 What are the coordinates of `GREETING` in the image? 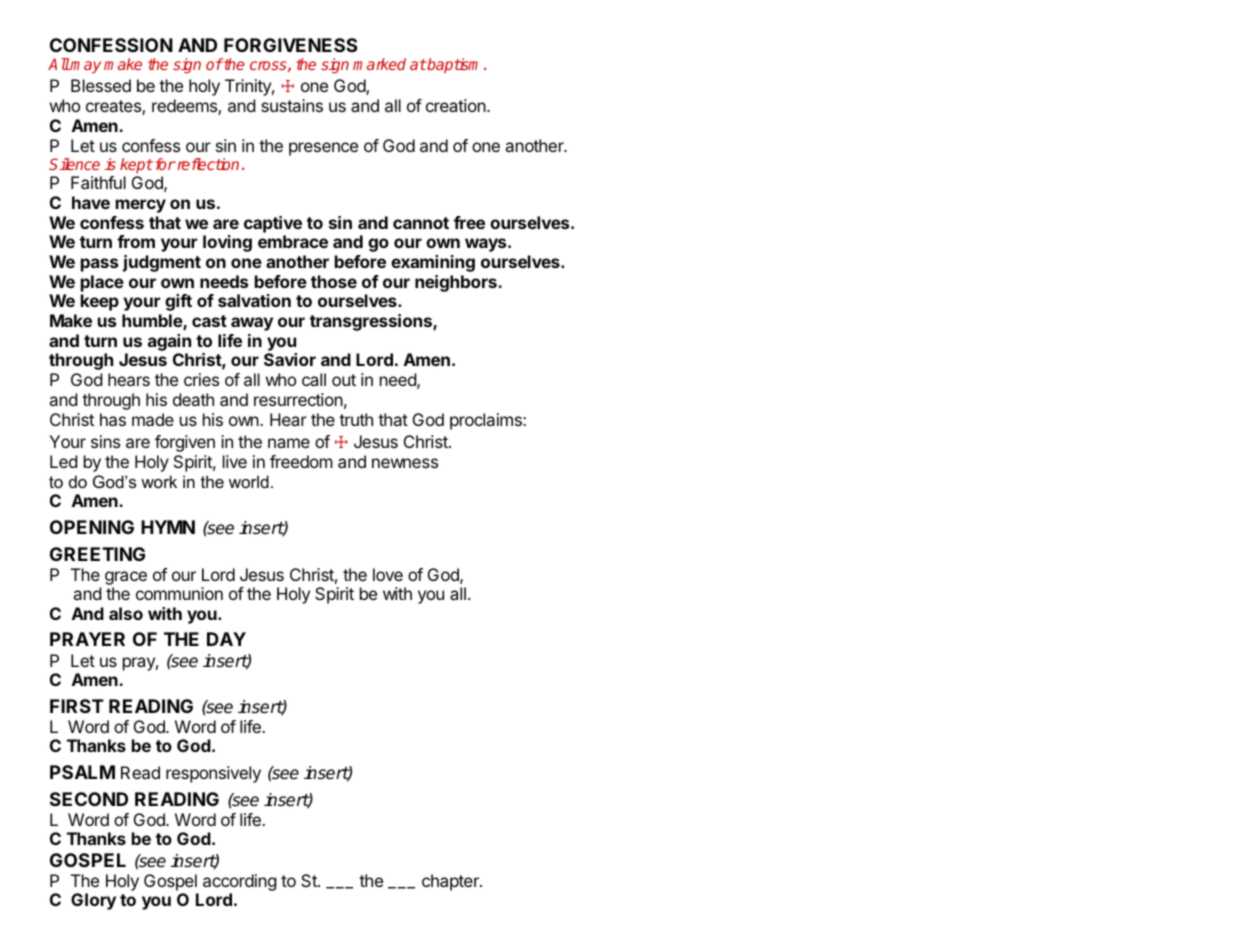 It's located at (97, 554).
